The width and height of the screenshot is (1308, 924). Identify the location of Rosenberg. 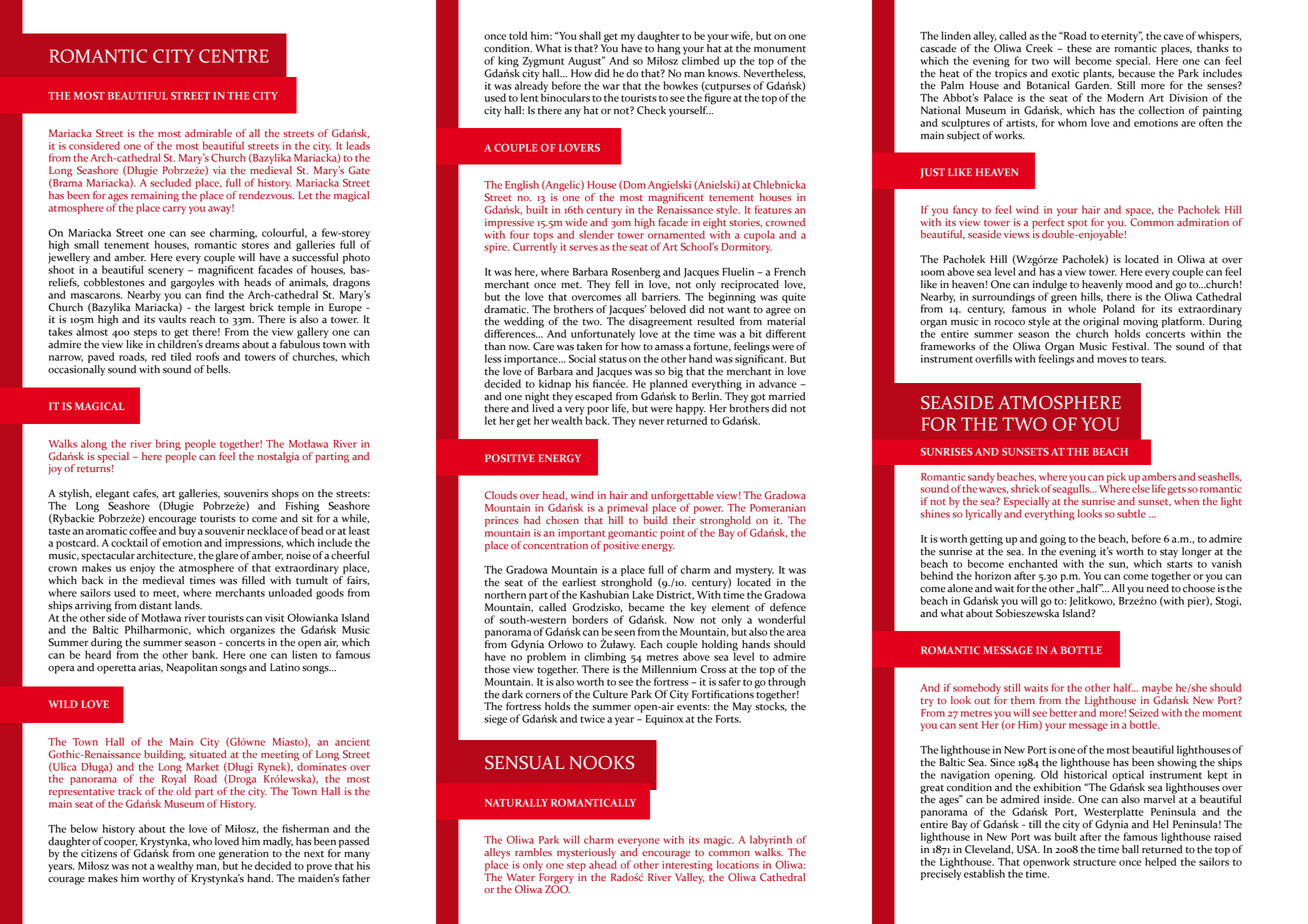
(636, 274).
